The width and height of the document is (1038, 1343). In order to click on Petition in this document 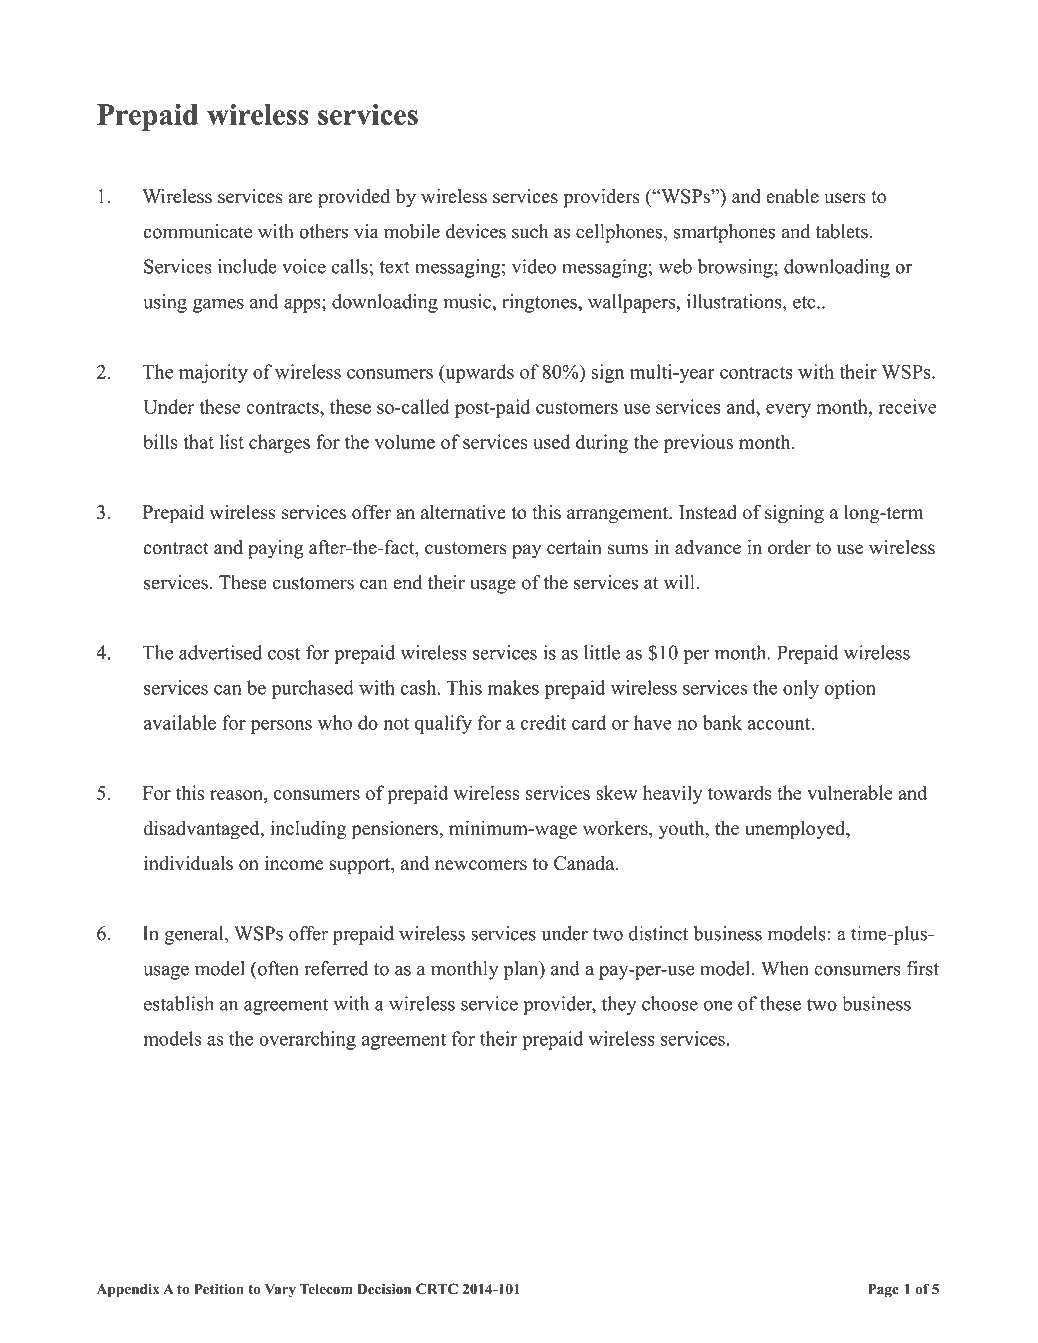, I will do `click(219, 1289)`.
